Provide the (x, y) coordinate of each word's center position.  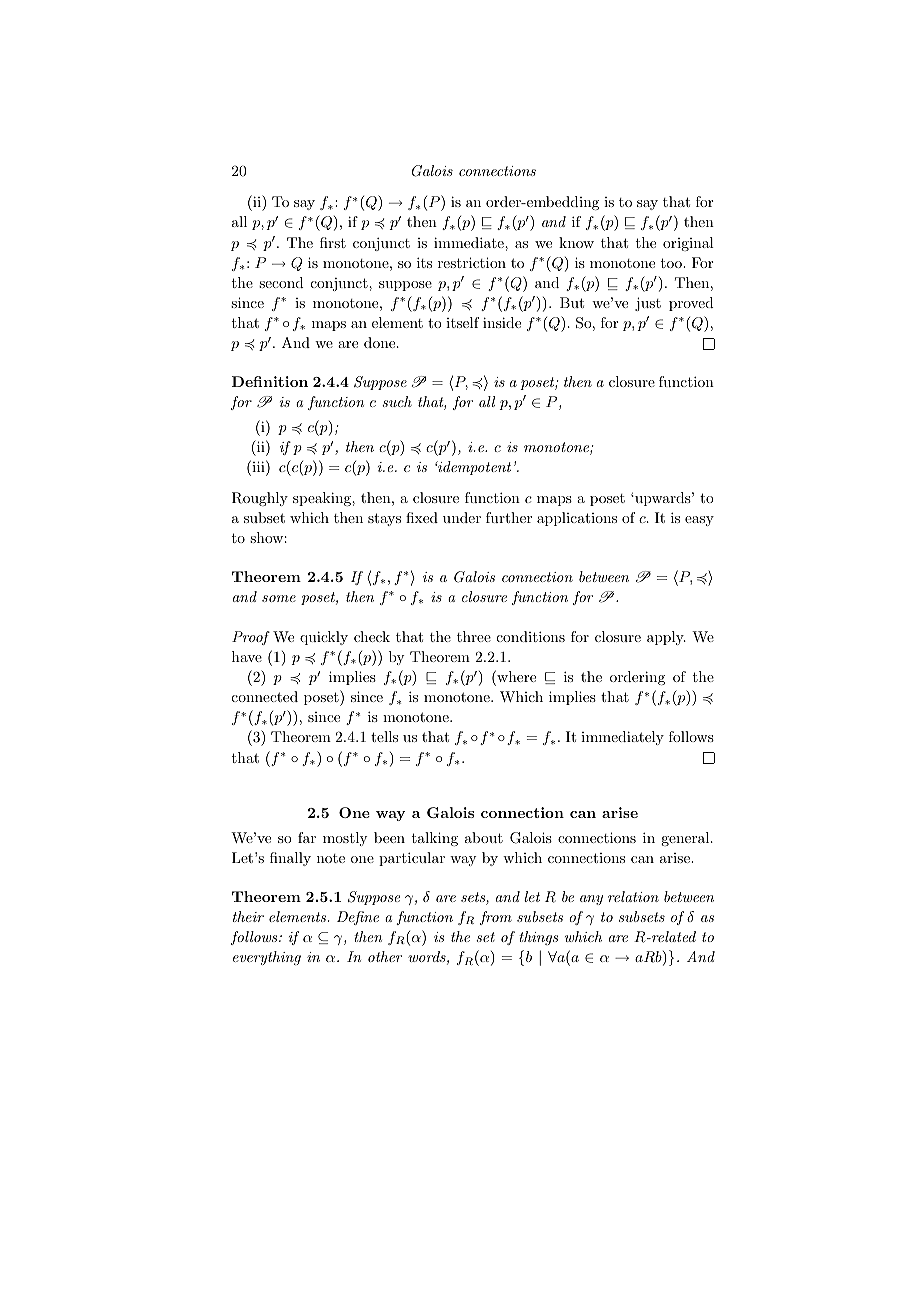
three (474, 636)
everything (267, 958)
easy (699, 521)
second (281, 282)
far (307, 837)
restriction (472, 262)
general (685, 839)
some (279, 598)
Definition (270, 381)
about (484, 837)
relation (633, 896)
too (672, 263)
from (496, 918)
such (397, 401)
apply (666, 638)
